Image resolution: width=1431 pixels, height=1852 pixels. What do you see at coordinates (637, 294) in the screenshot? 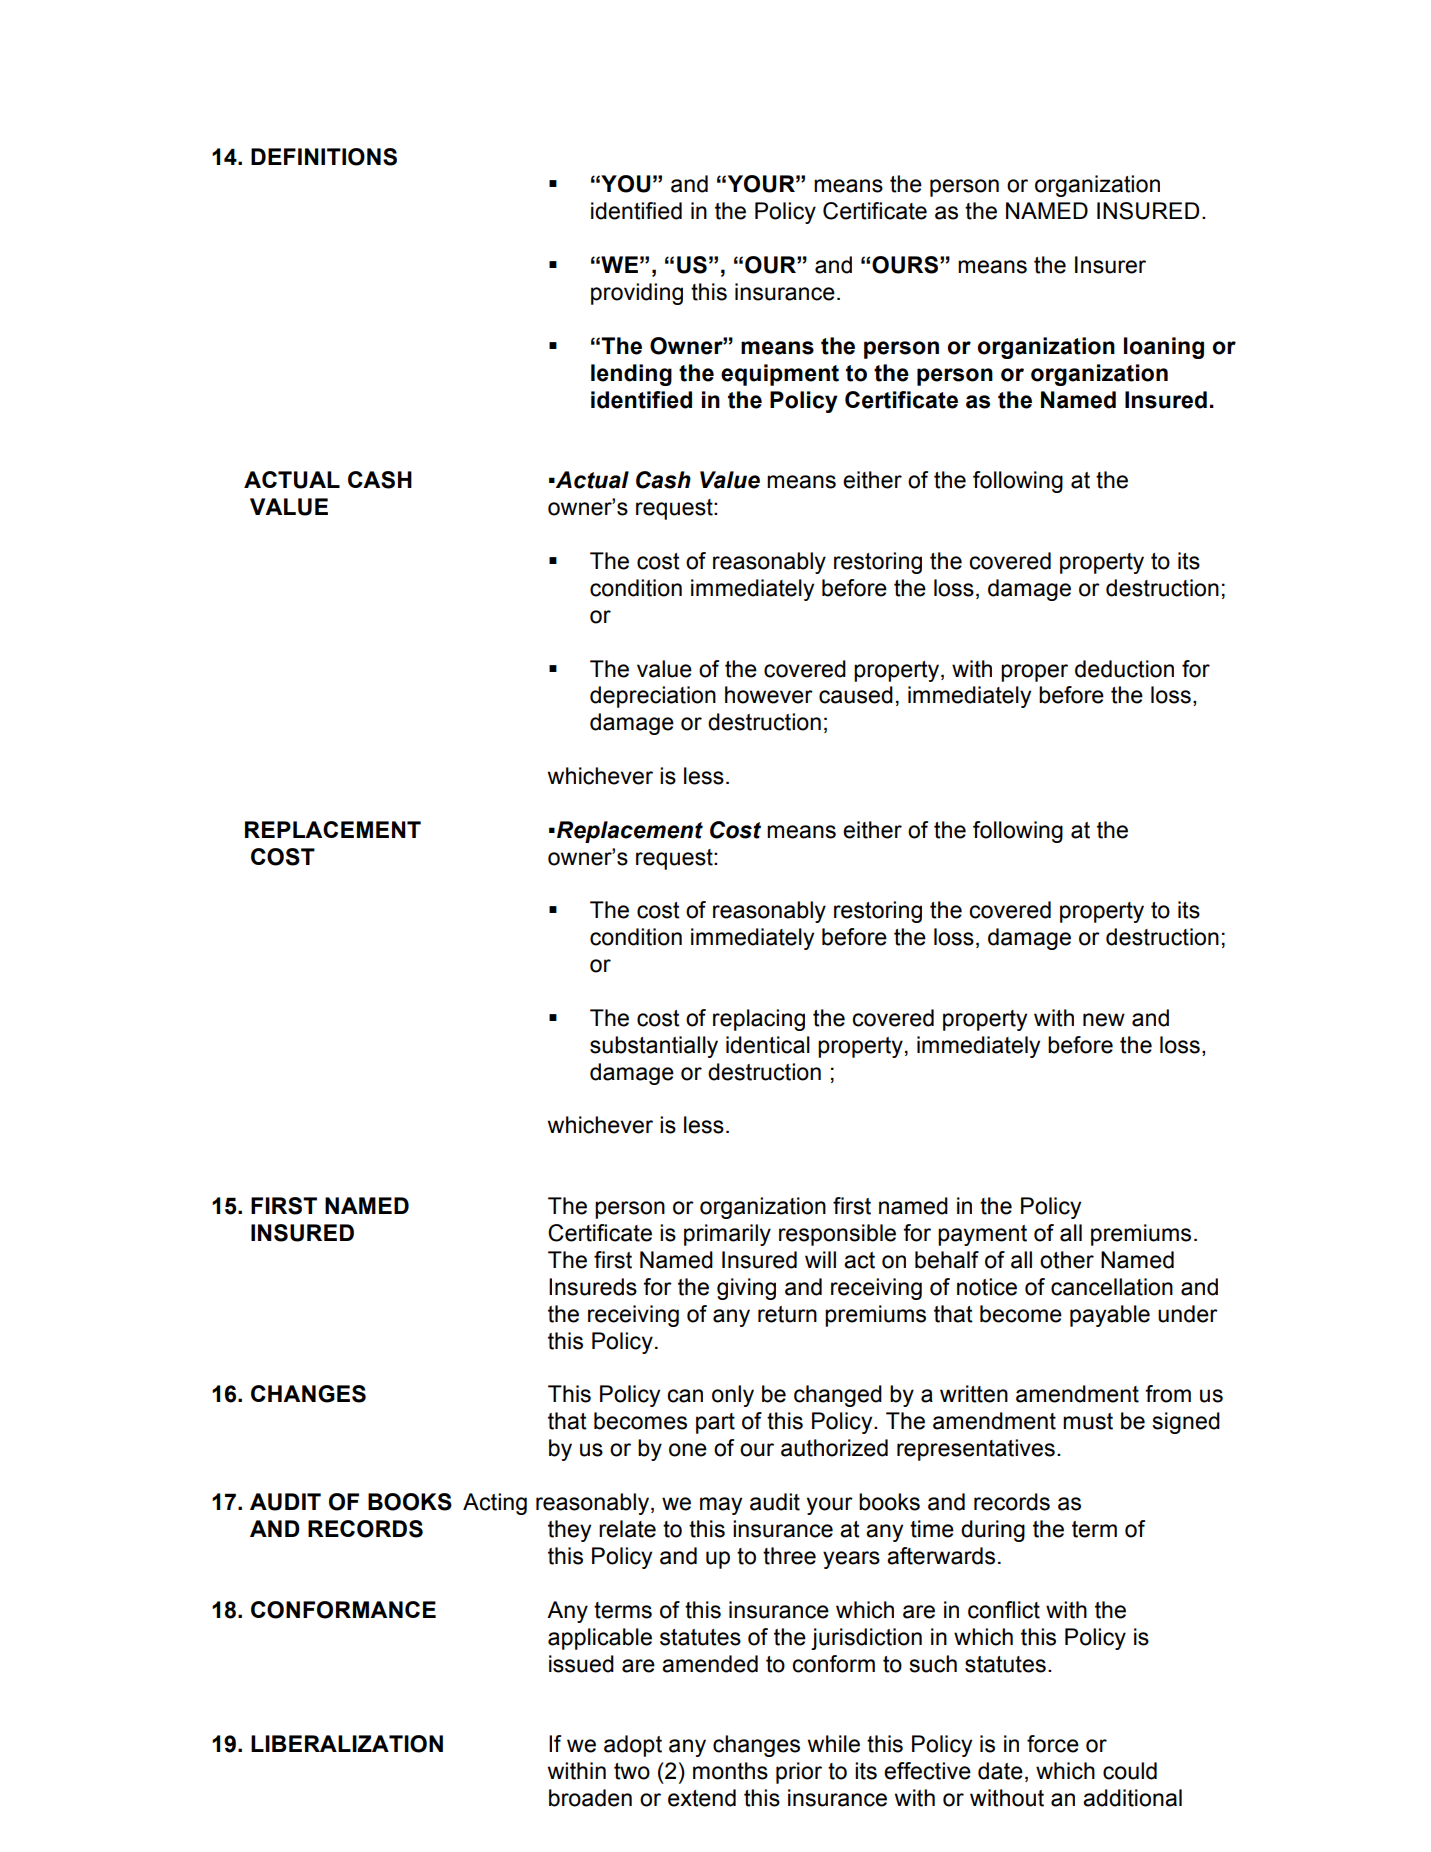
I see `providing` at bounding box center [637, 294].
